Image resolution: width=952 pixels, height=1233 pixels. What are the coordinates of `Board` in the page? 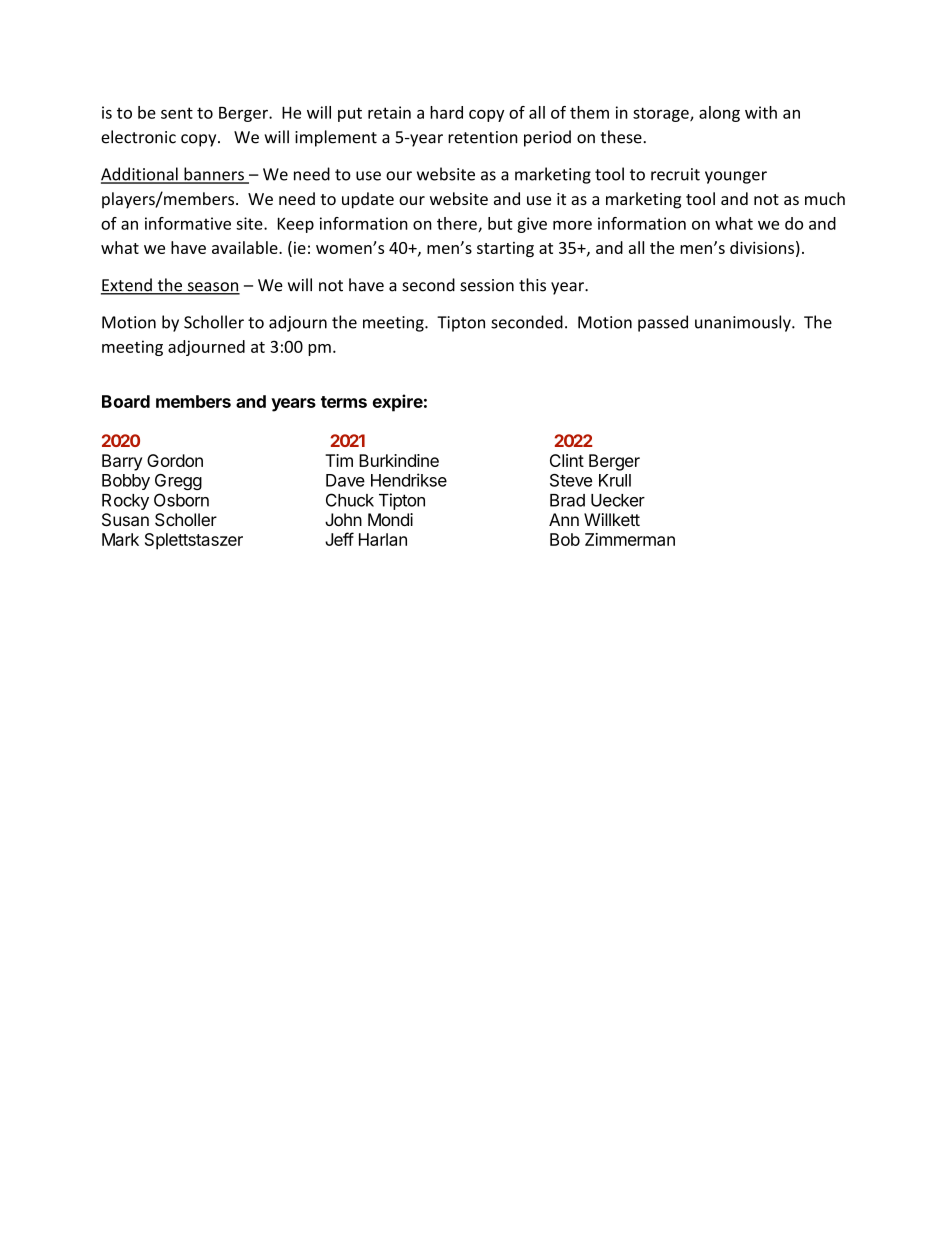 It's located at (126, 401).
